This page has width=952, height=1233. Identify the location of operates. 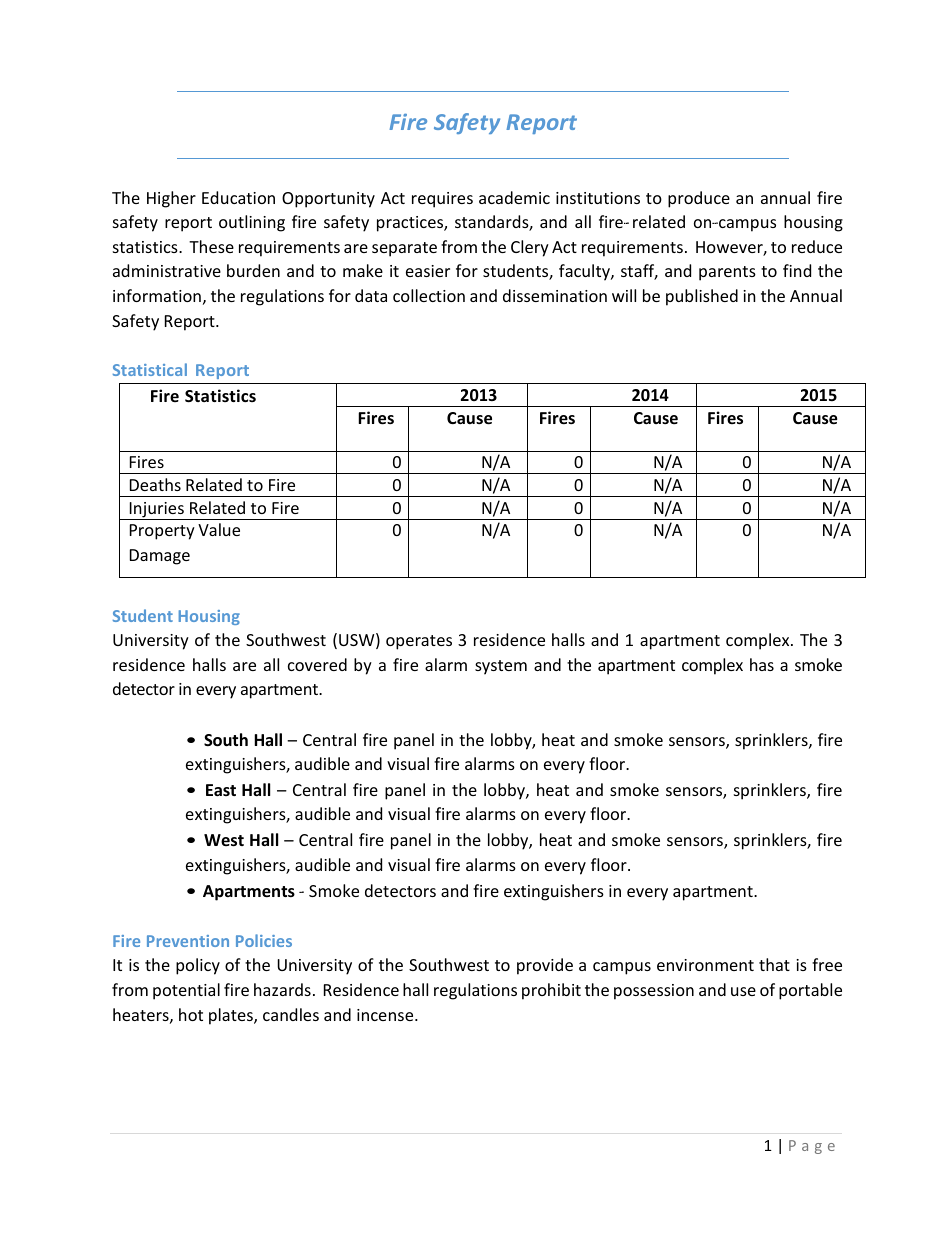
(419, 642).
